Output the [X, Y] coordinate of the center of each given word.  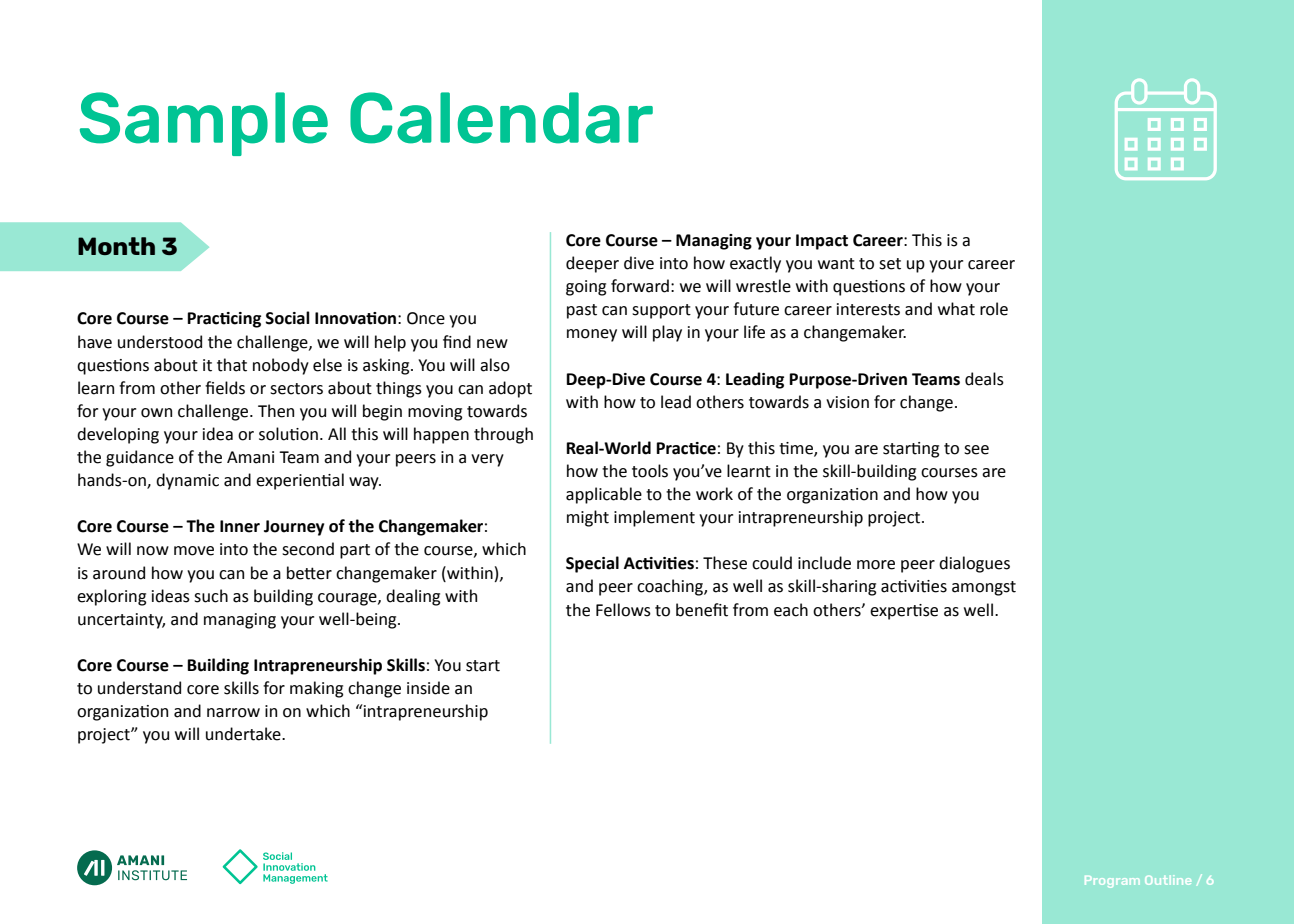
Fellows [623, 610]
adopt [510, 389]
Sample [204, 124]
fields [225, 388]
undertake [244, 734]
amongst [984, 588]
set [890, 264]
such [211, 596]
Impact [822, 242]
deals [984, 379]
